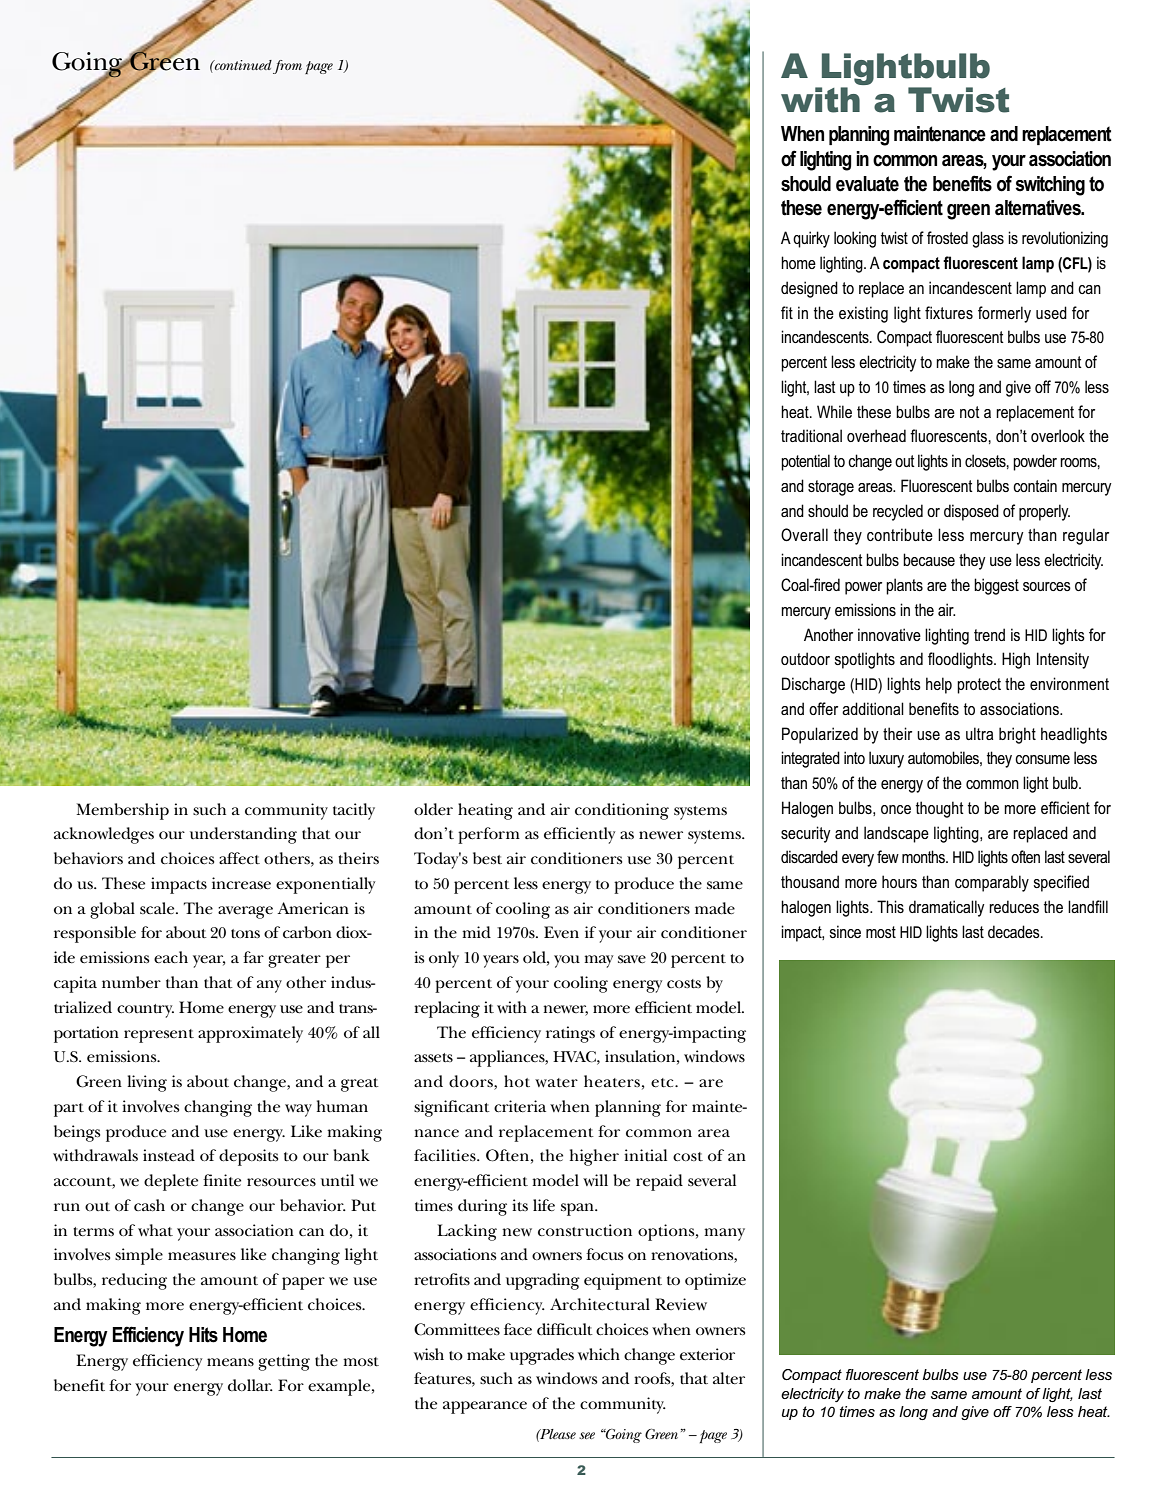  What do you see at coordinates (122, 811) in the screenshot?
I see `Membership` at bounding box center [122, 811].
